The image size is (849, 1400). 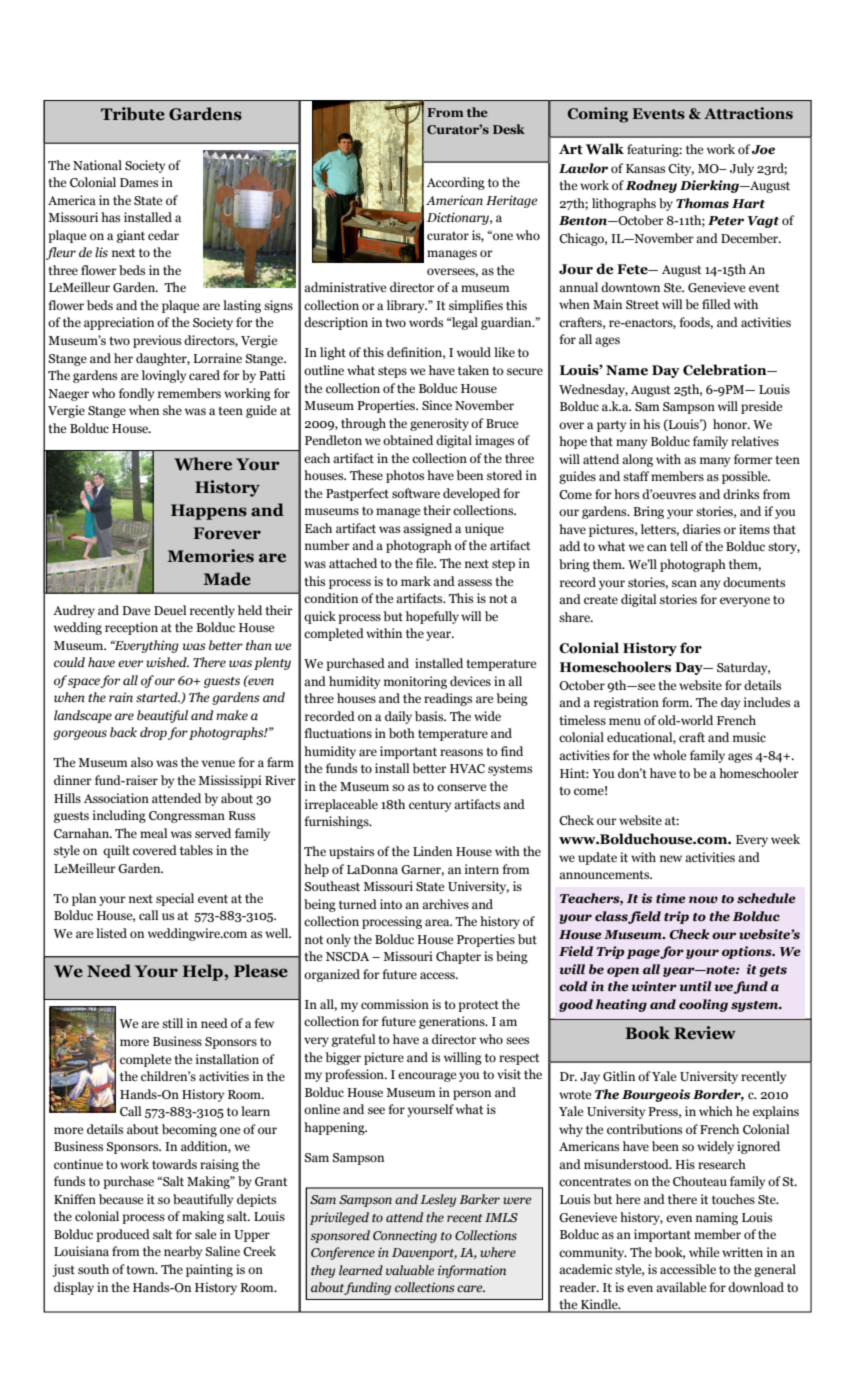 What do you see at coordinates (704, 1252) in the screenshot?
I see `while` at bounding box center [704, 1252].
